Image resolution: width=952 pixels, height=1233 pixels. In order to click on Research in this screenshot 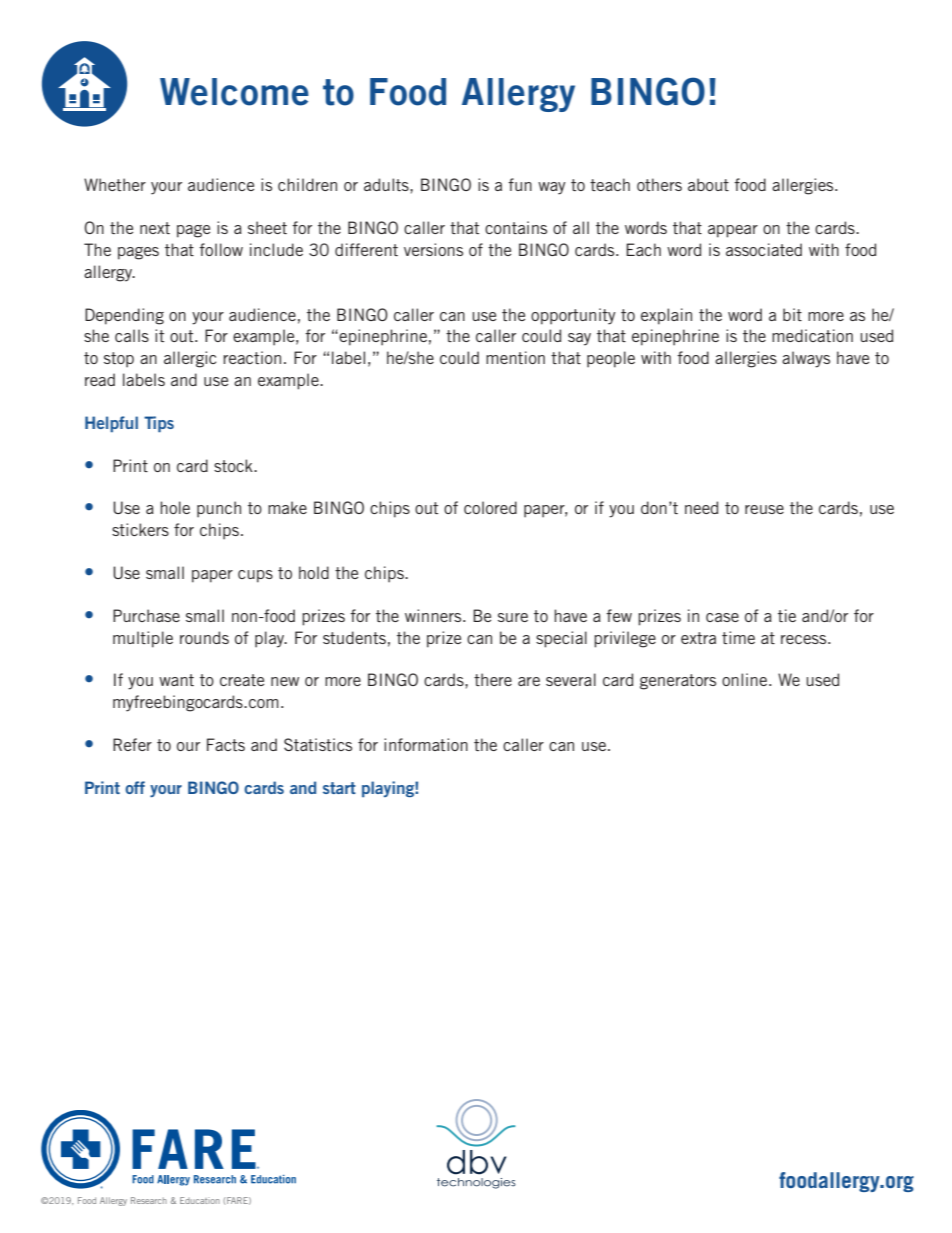, I will do `click(149, 1200)`.
